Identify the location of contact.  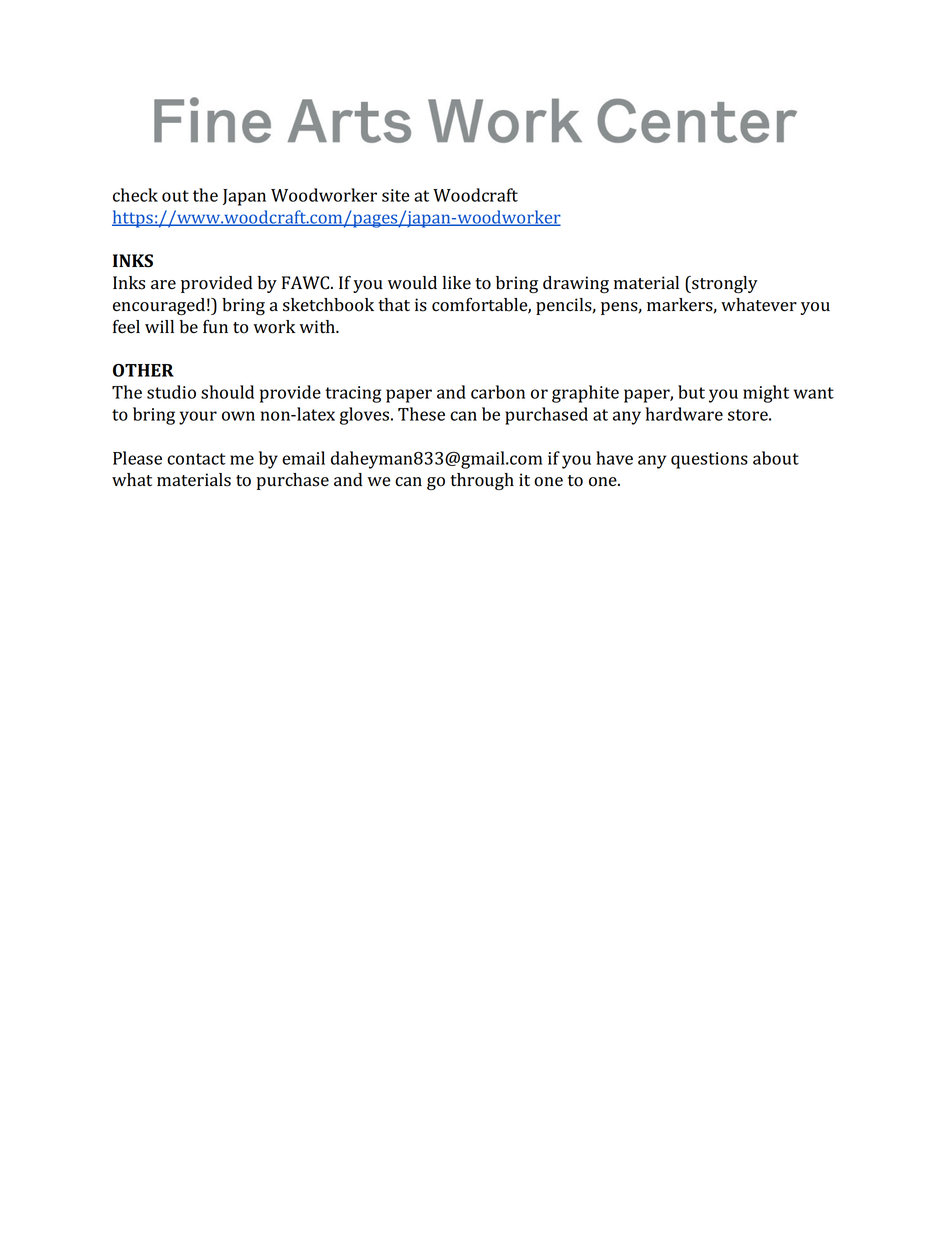
(196, 459).
